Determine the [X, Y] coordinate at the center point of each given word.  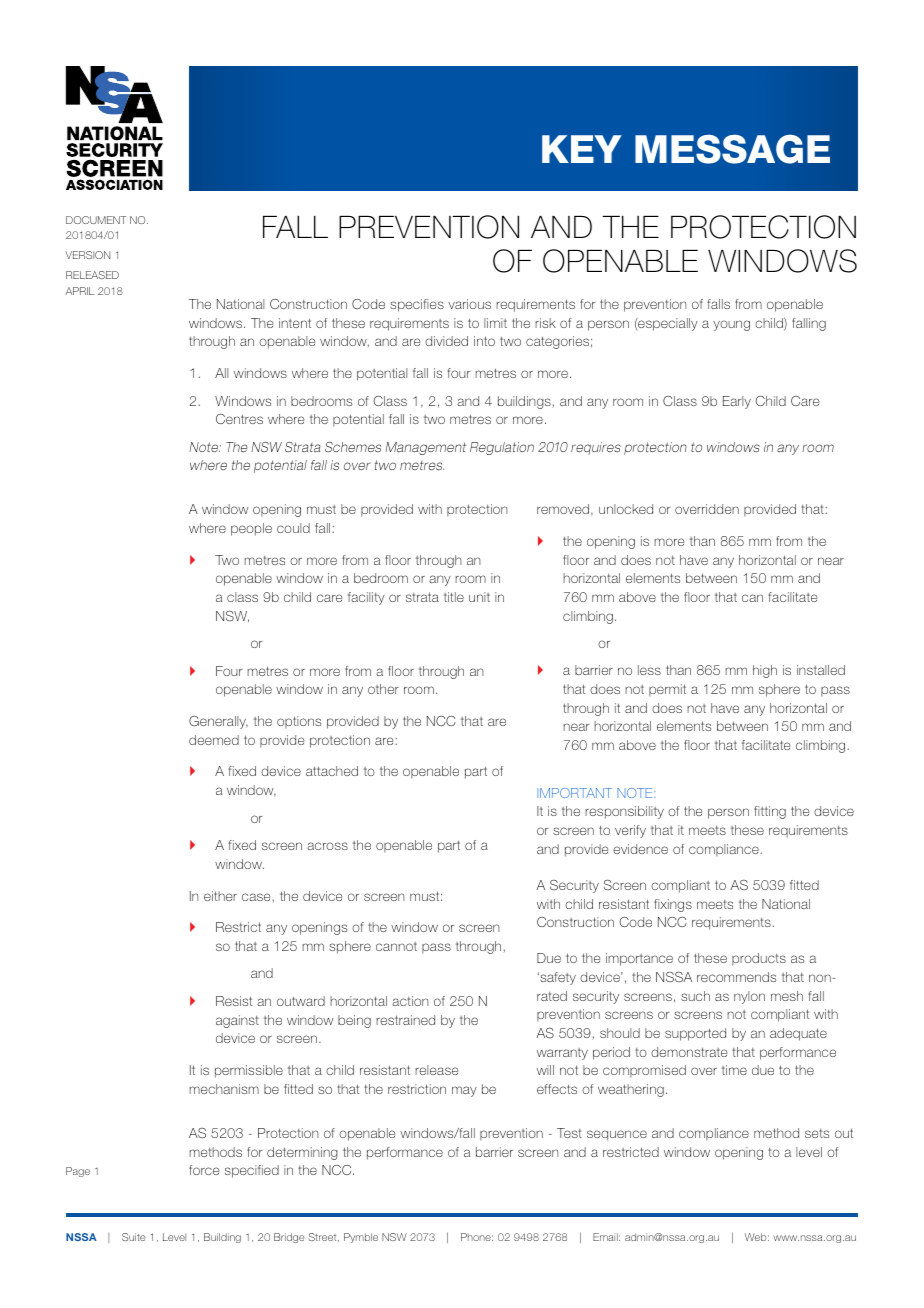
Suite [134, 1237]
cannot [396, 946]
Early [737, 402]
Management [425, 448]
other [383, 689]
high [765, 671]
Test [569, 1133]
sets [817, 1133]
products [759, 959]
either [220, 896]
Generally [218, 722]
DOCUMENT [96, 220]
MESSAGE [732, 149]
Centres [239, 419]
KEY [582, 149]
